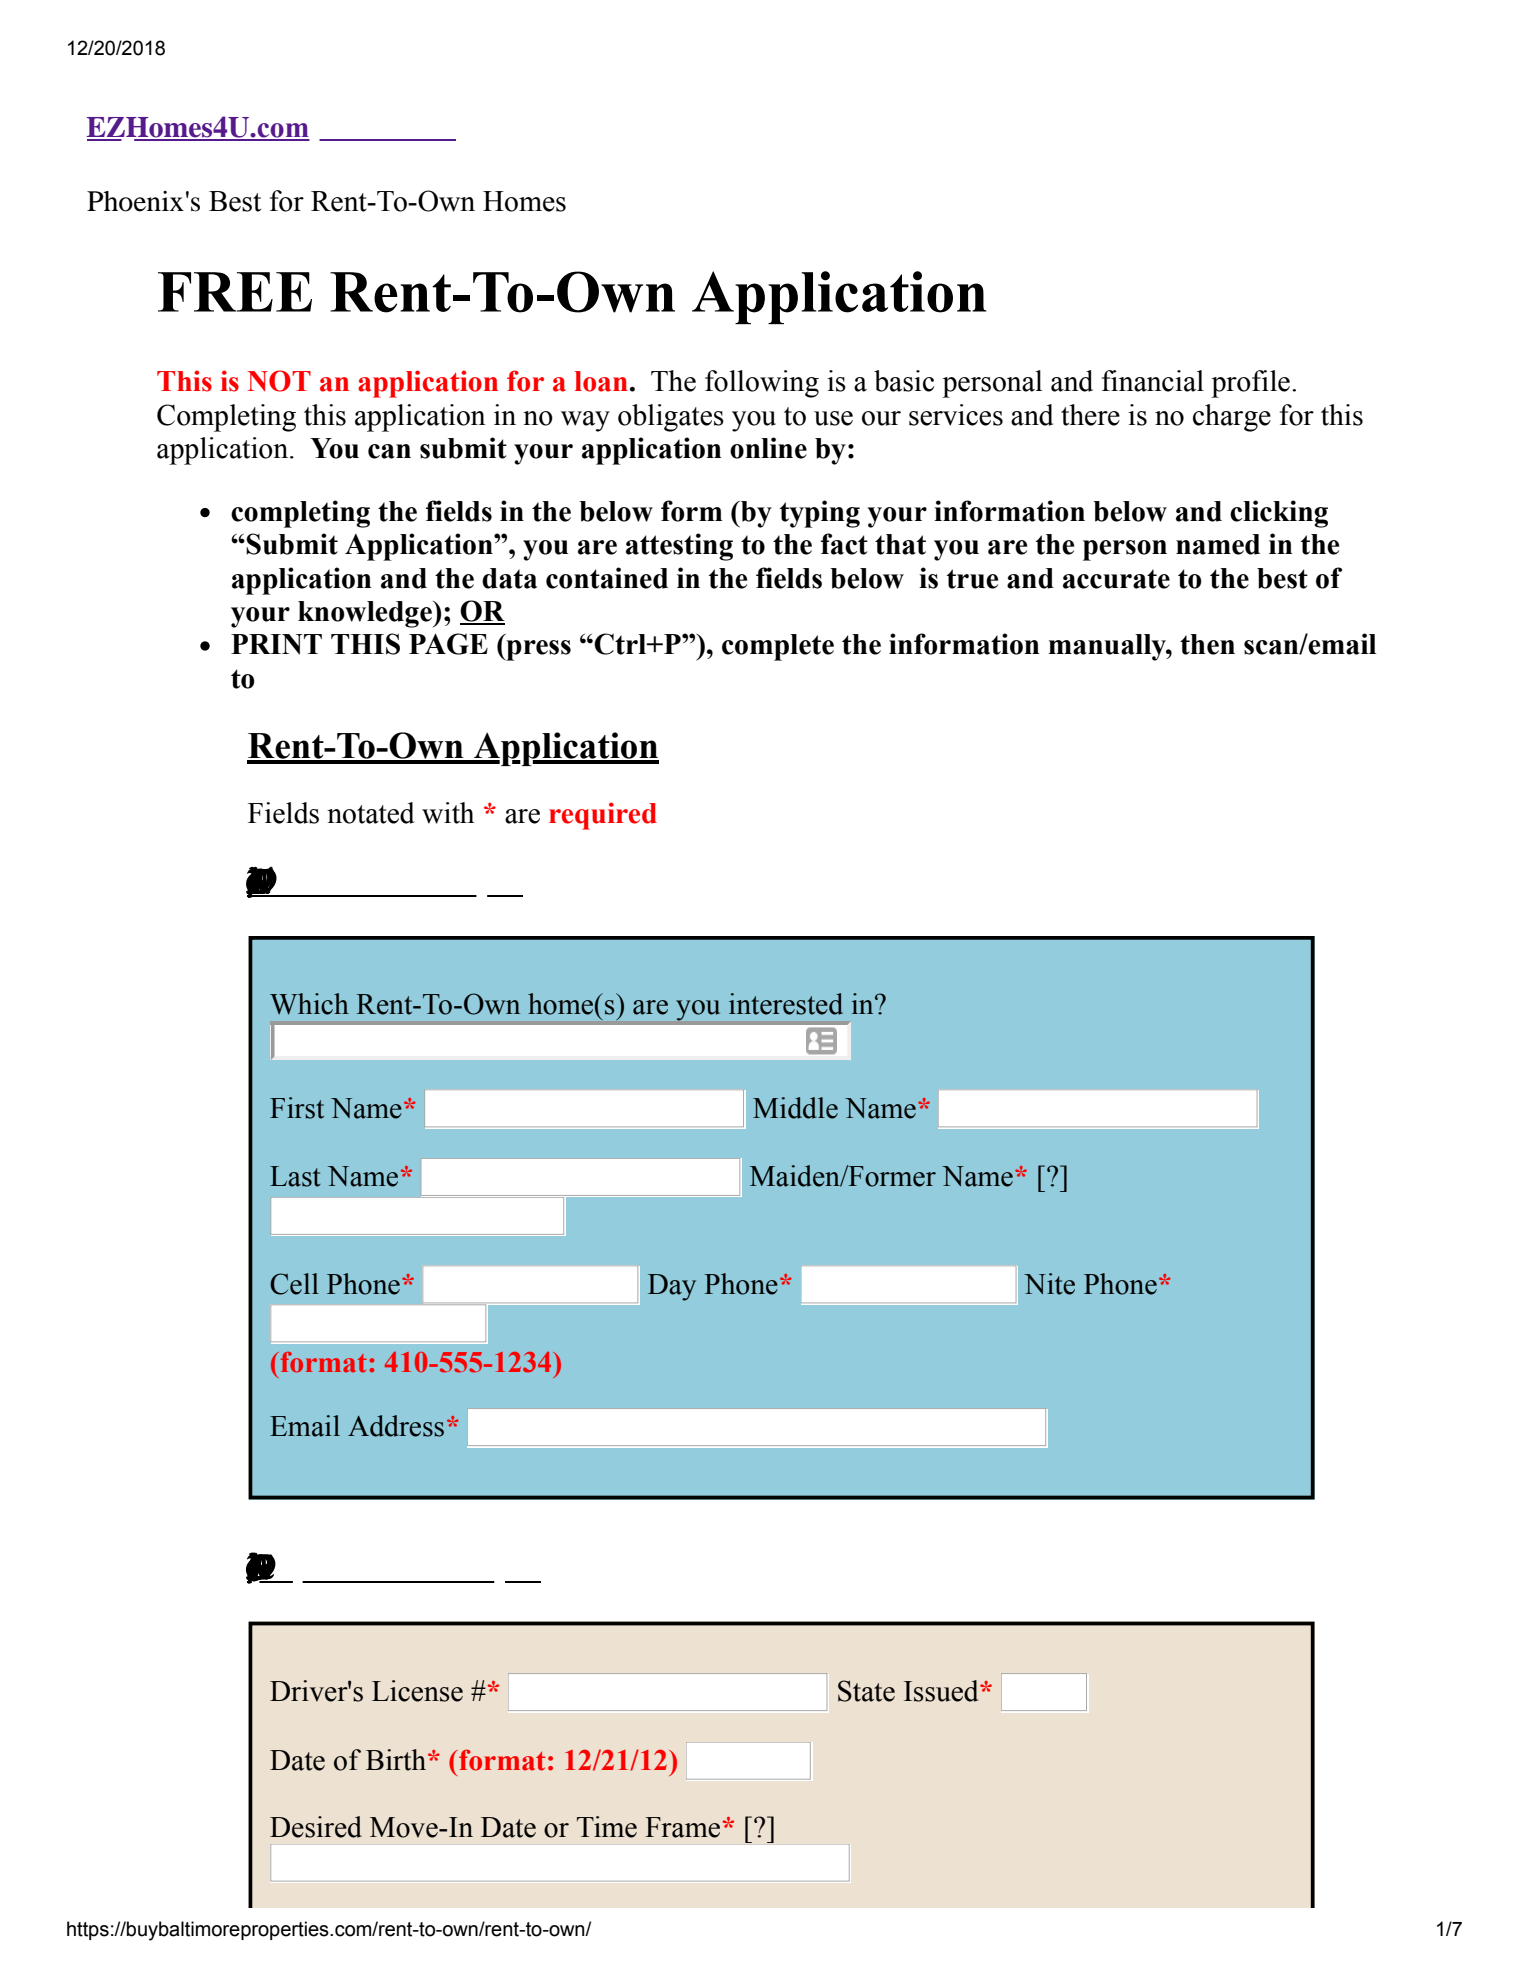 The image size is (1529, 1978). Describe the element at coordinates (396, 1426) in the page. I see `Address` at that location.
